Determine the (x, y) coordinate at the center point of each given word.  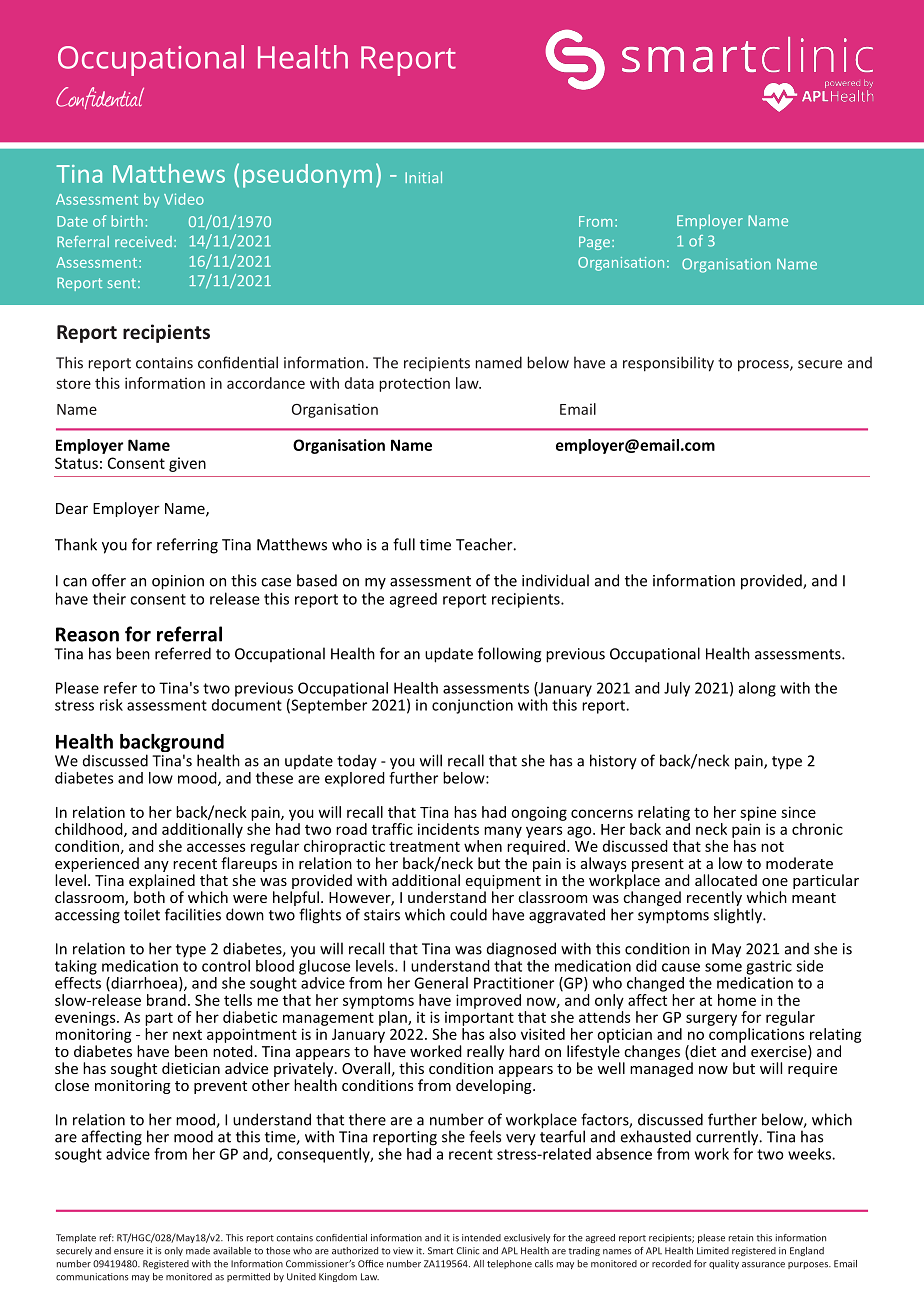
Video (184, 199)
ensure (129, 1252)
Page (594, 243)
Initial (423, 177)
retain (741, 1238)
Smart (440, 1251)
